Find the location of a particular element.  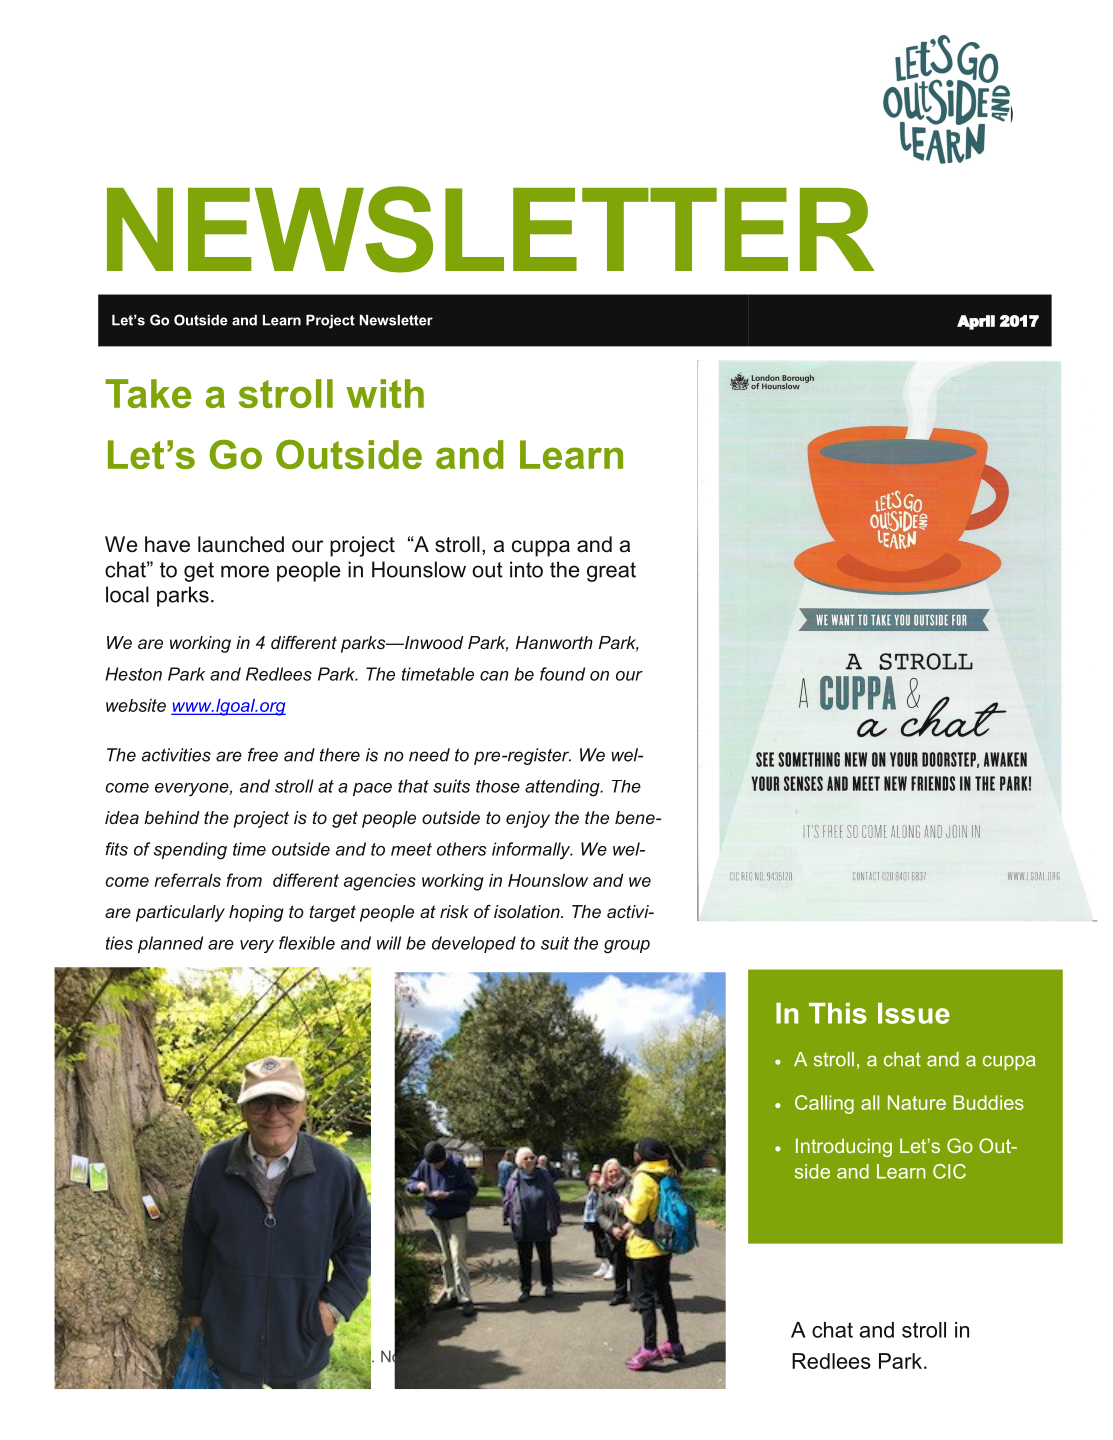

Take is located at coordinates (148, 393).
